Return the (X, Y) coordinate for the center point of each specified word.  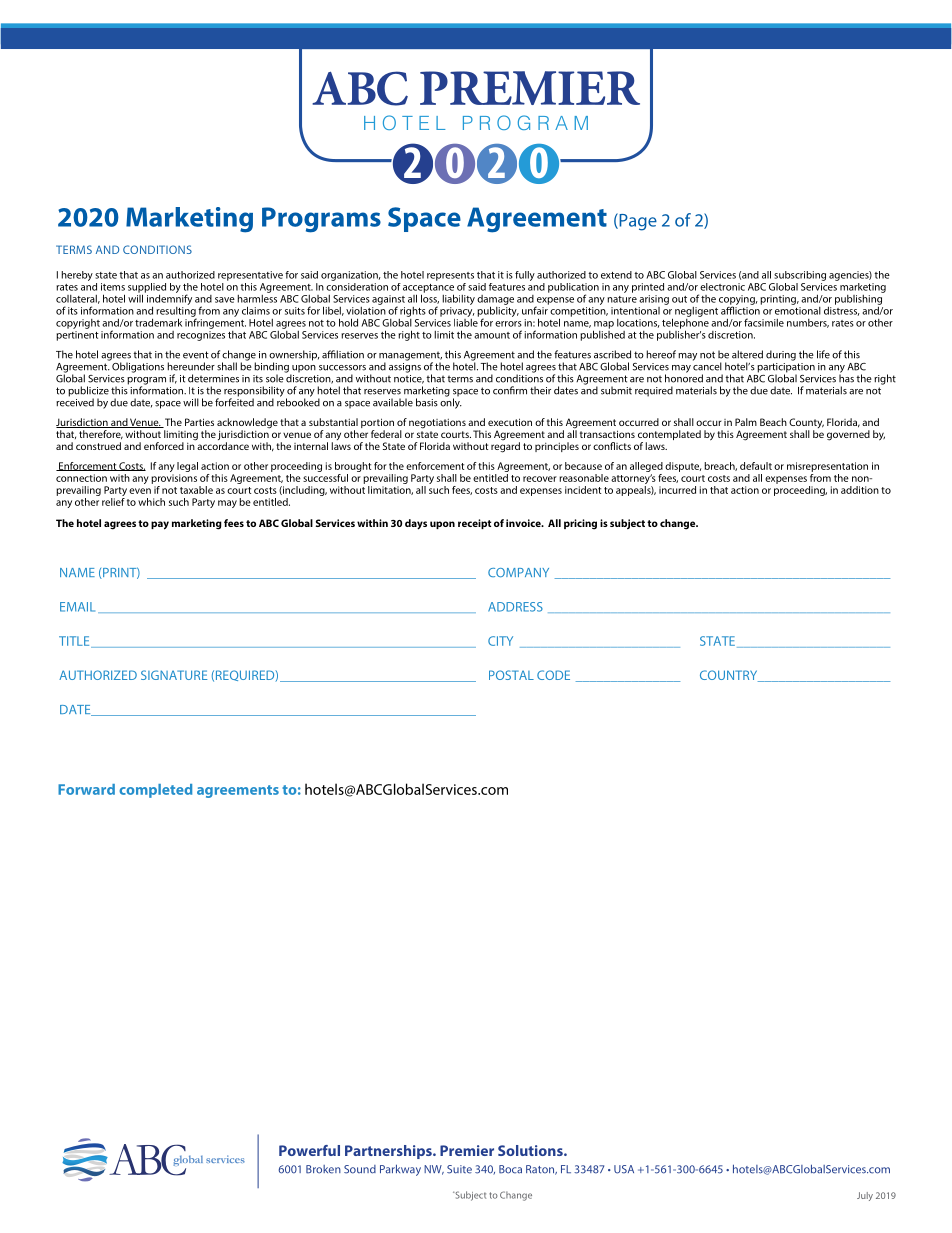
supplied (147, 289)
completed (155, 791)
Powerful (309, 1150)
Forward (86, 789)
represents (450, 276)
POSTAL (511, 675)
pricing (580, 524)
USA (624, 1169)
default (756, 466)
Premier (467, 1150)
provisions (174, 479)
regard (505, 446)
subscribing (800, 276)
